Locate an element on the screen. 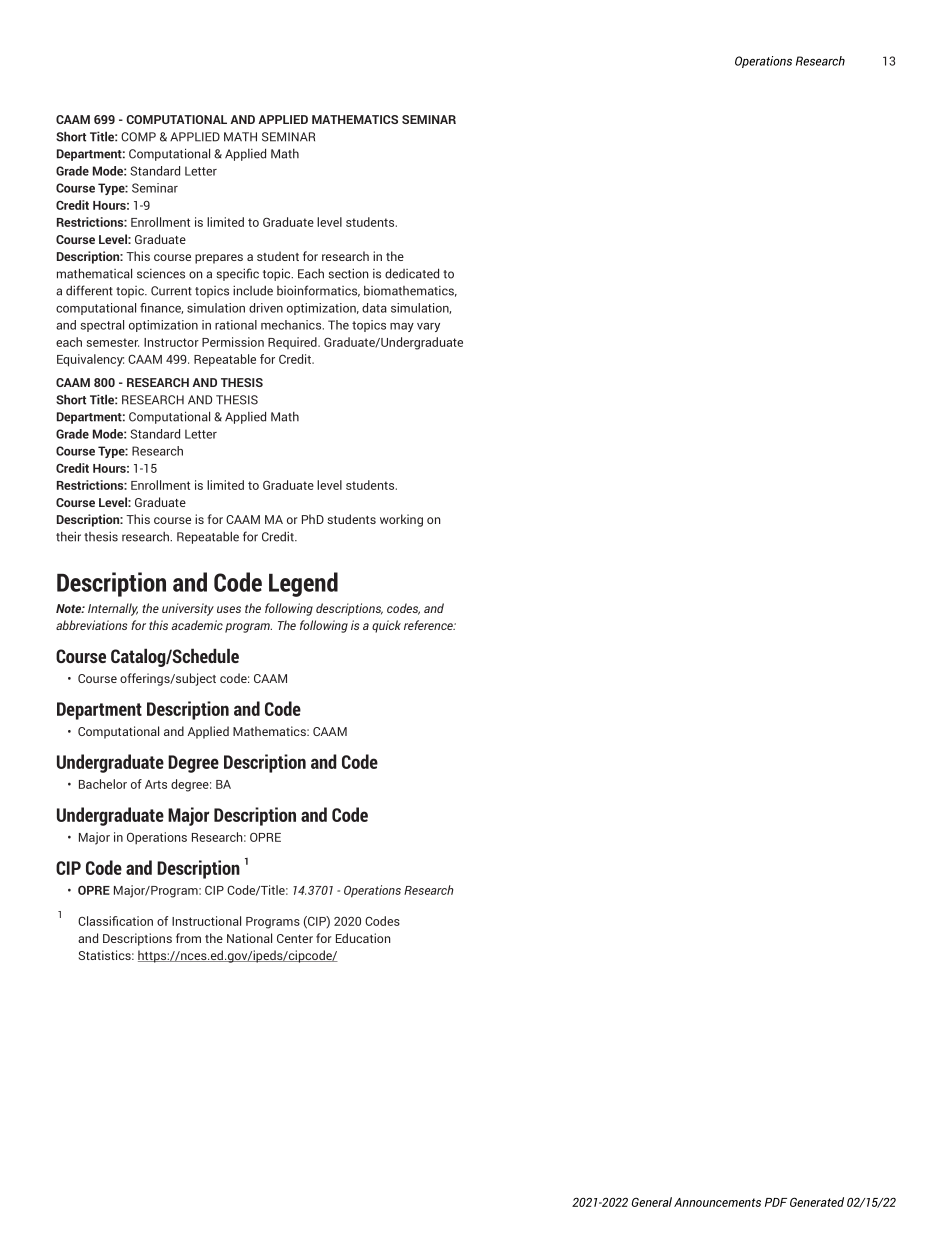 The image size is (952, 1233). university is located at coordinates (188, 609).
